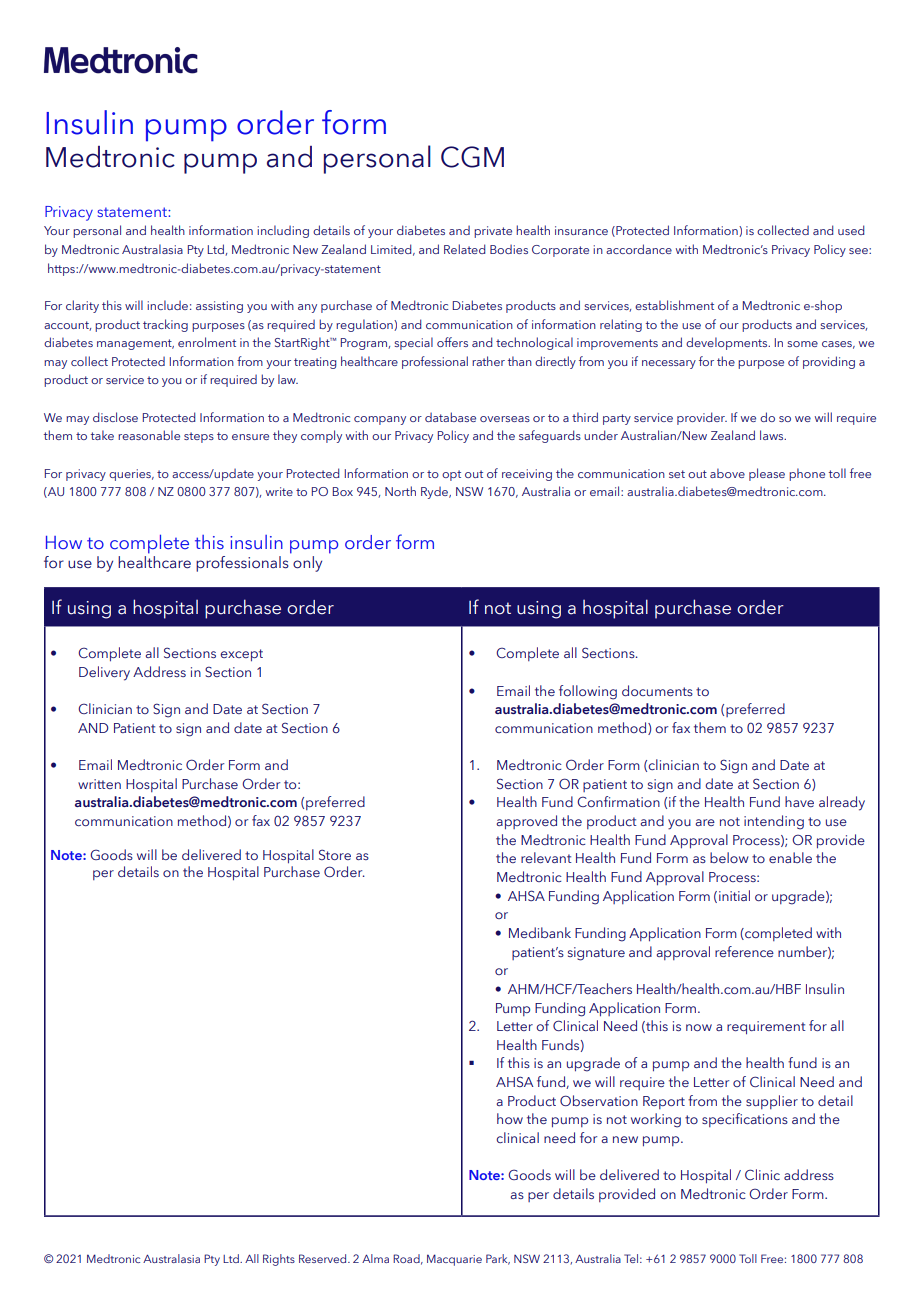  I want to click on Rights, so click(279, 1260).
